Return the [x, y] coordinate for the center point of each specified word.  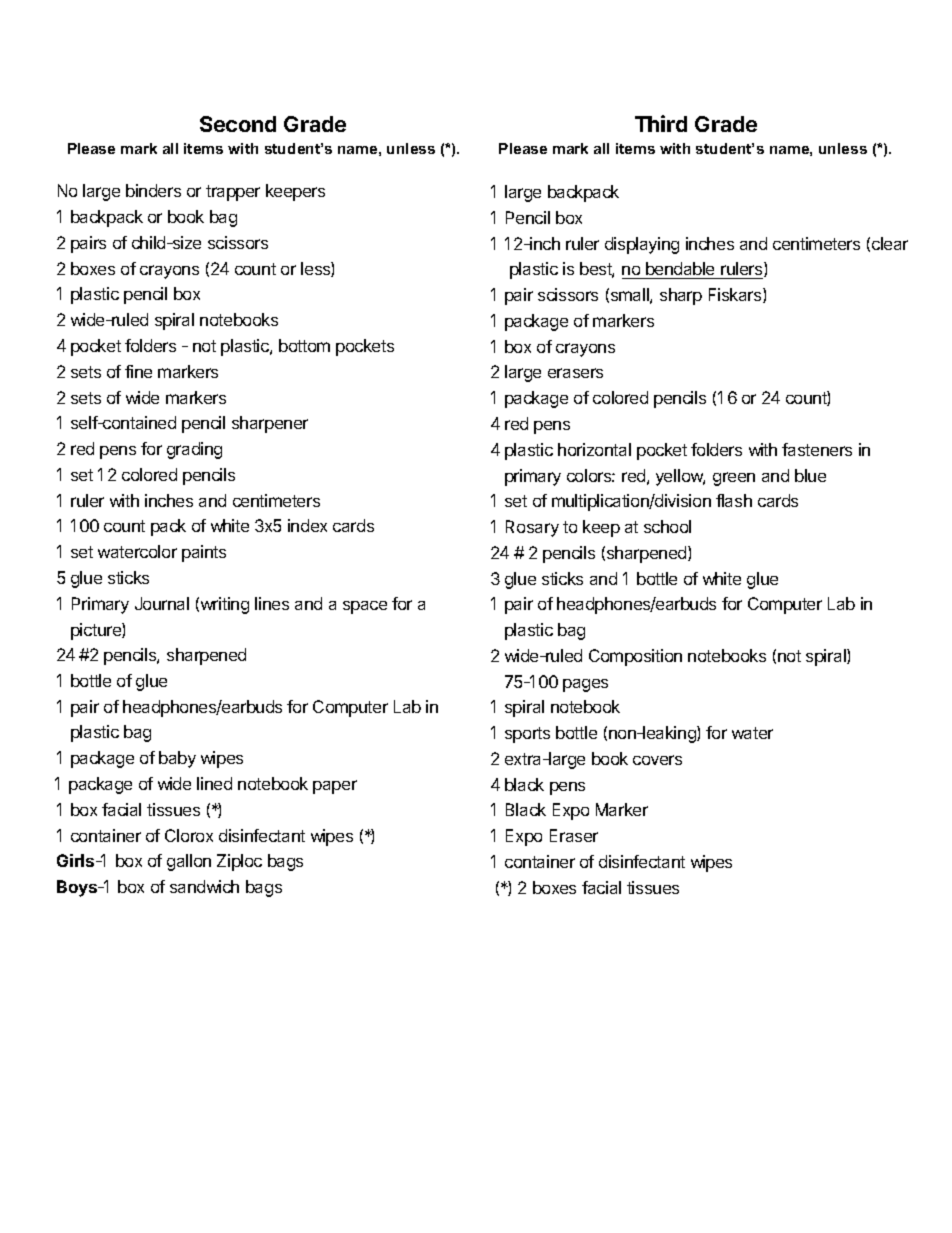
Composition [635, 657]
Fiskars [736, 295]
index [307, 525]
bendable [680, 268]
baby [177, 759]
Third [661, 123]
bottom [304, 345]
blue [810, 475]
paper [335, 787]
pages [585, 685]
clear [890, 243]
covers [657, 760]
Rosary [532, 528]
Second [238, 124]
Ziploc [239, 862]
